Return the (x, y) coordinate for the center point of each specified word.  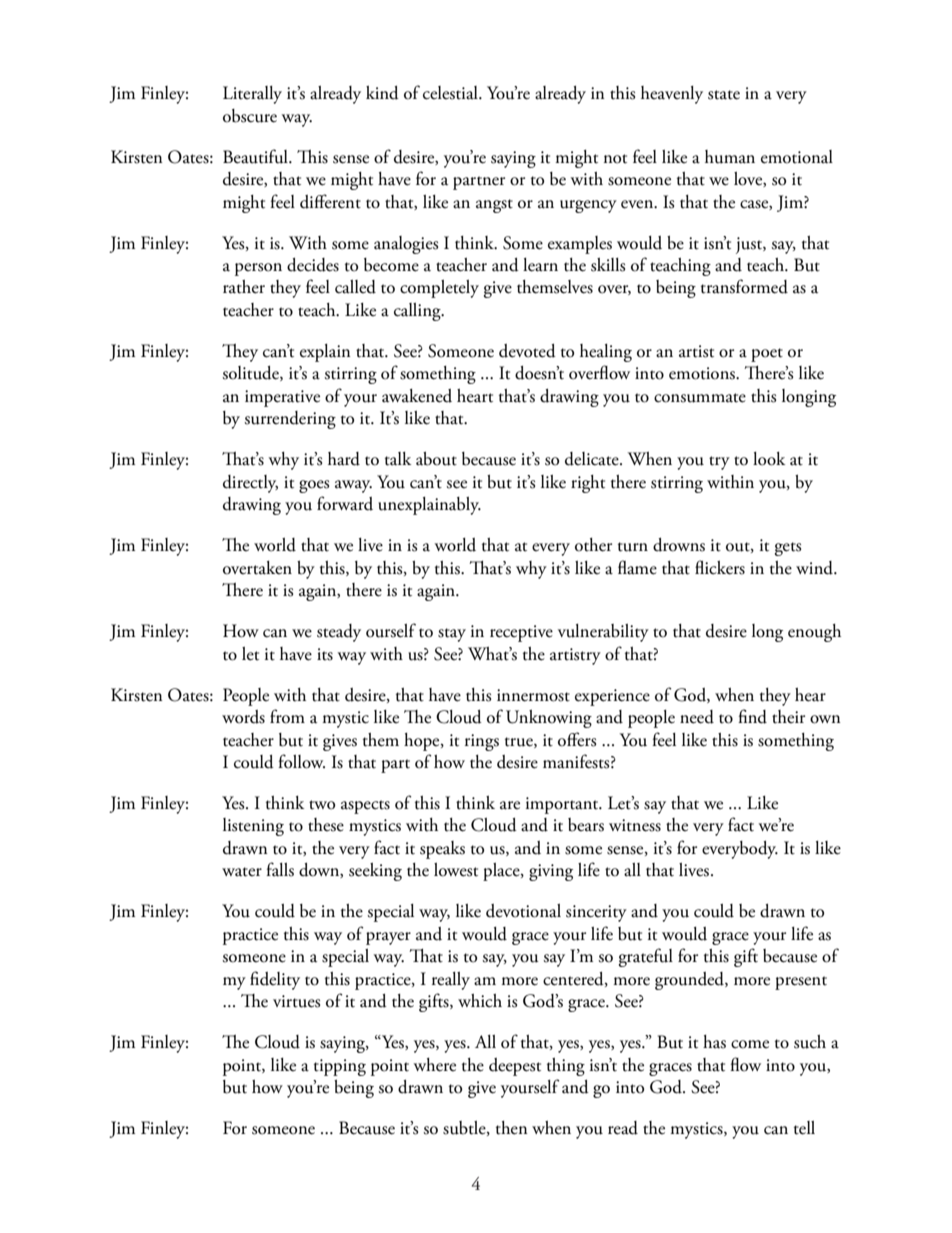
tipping (340, 1067)
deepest (515, 1067)
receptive (521, 633)
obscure (250, 116)
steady (339, 633)
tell (804, 1128)
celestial (451, 93)
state (724, 95)
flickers (720, 567)
